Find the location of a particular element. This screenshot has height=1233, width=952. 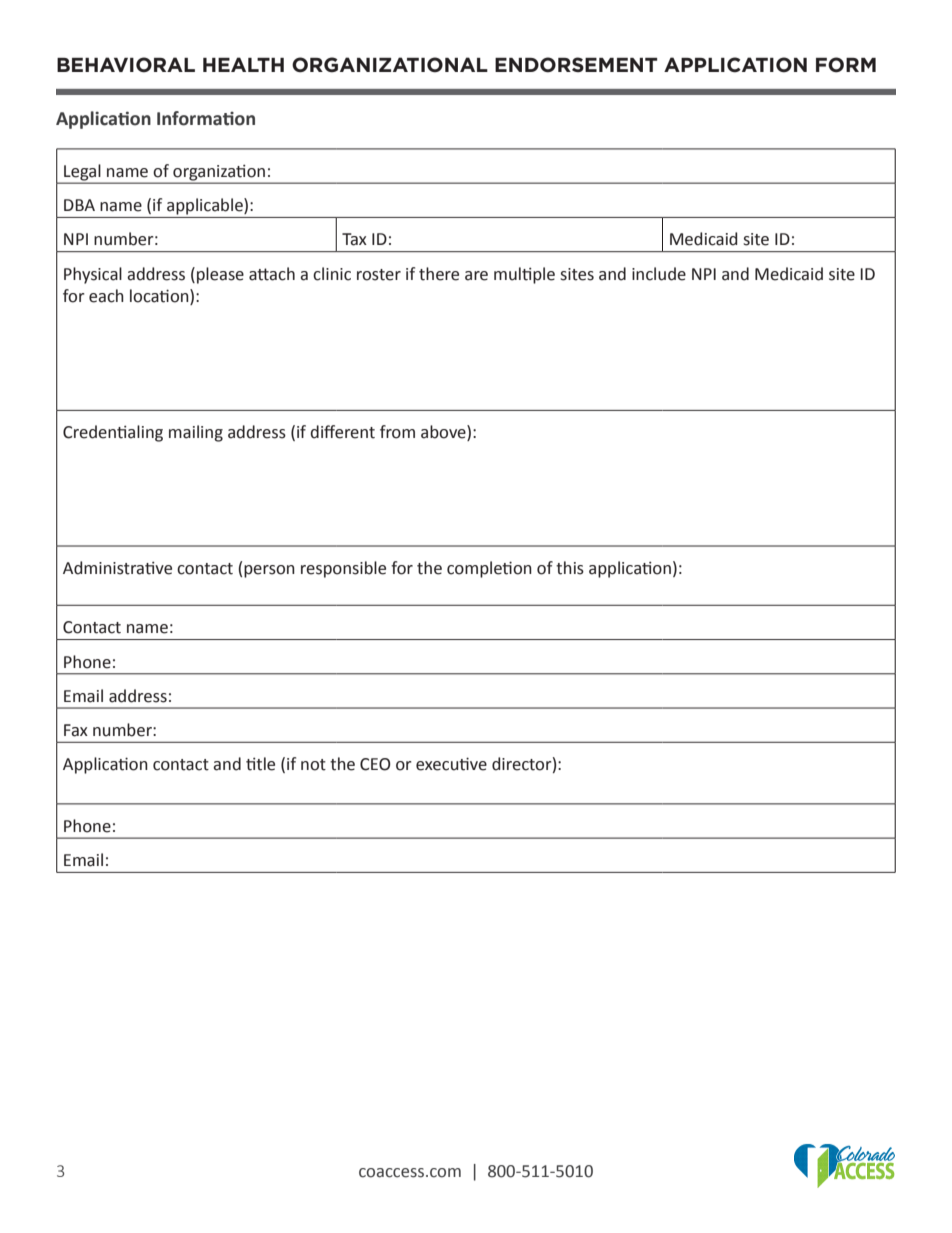

roster is located at coordinates (379, 275).
